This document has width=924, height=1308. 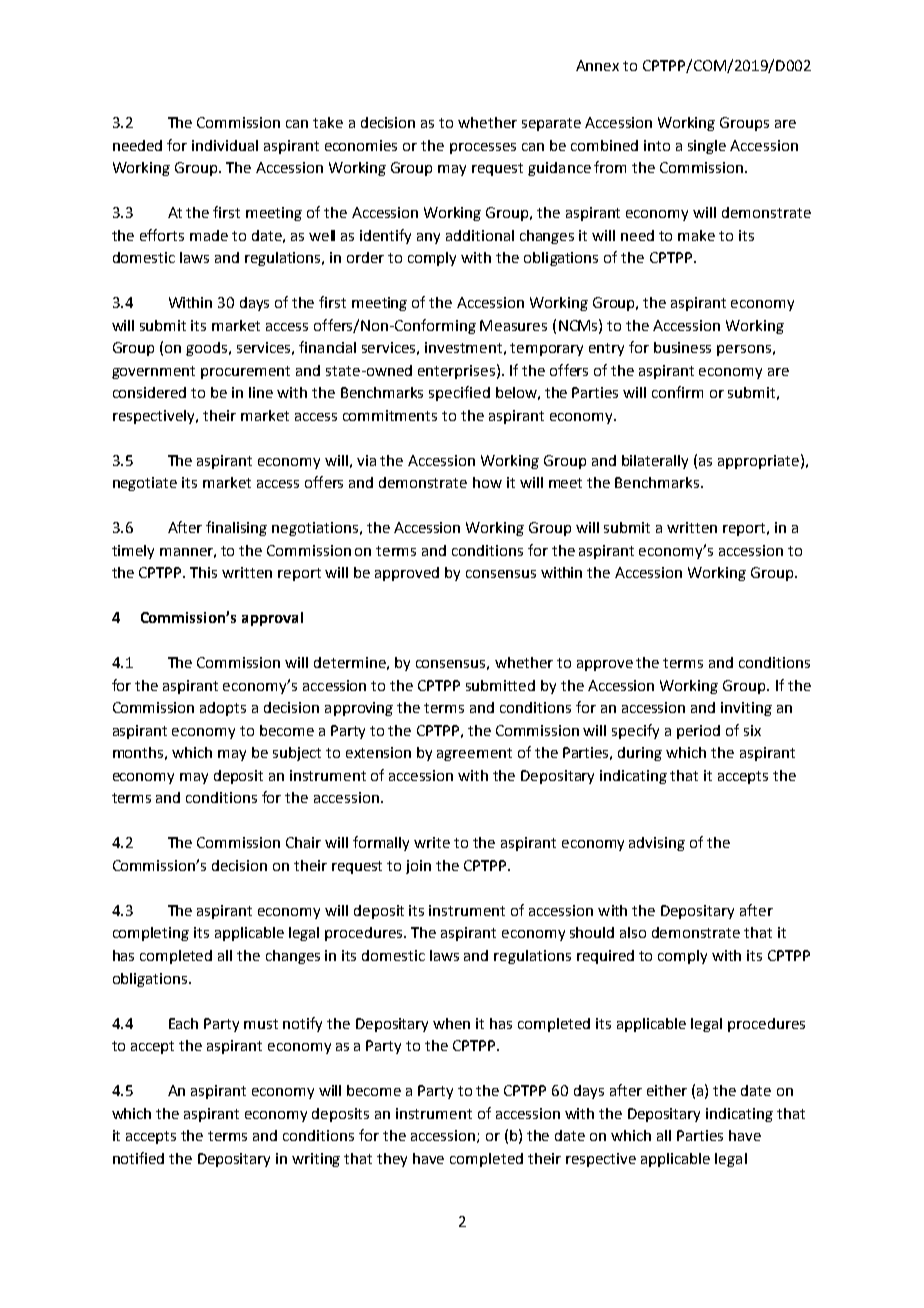 What do you see at coordinates (223, 709) in the document?
I see `adopts` at bounding box center [223, 709].
